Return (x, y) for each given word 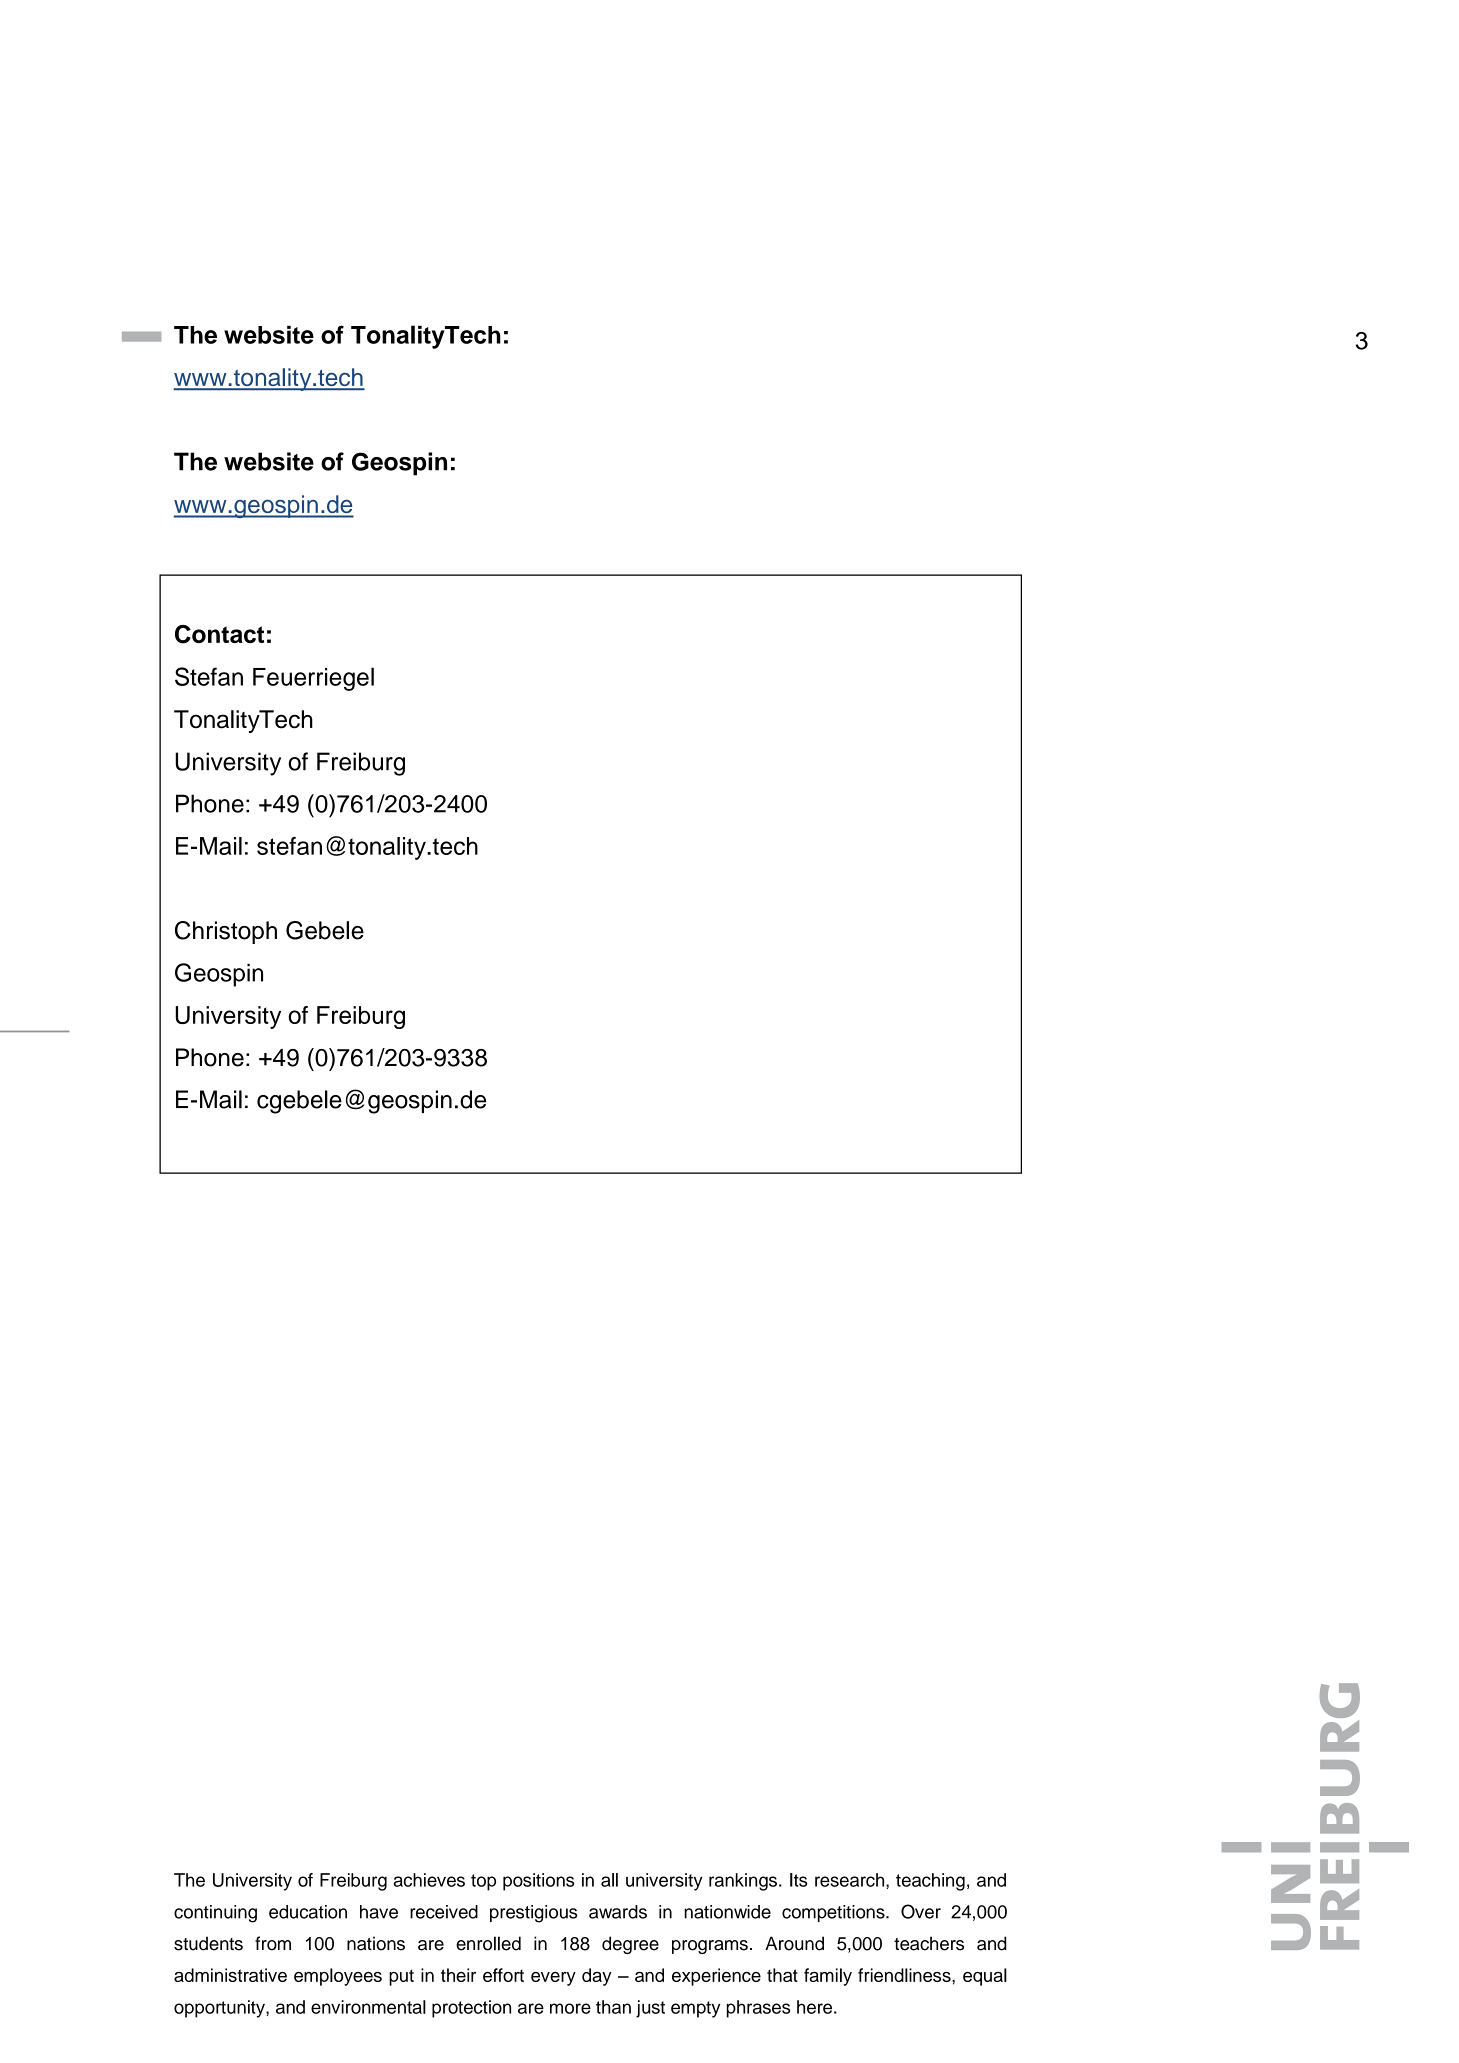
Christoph (226, 932)
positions (538, 1882)
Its (798, 1880)
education (308, 1912)
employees (338, 1977)
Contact (219, 634)
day (597, 1977)
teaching (930, 1882)
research (851, 1880)
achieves (429, 1880)
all (609, 1880)
